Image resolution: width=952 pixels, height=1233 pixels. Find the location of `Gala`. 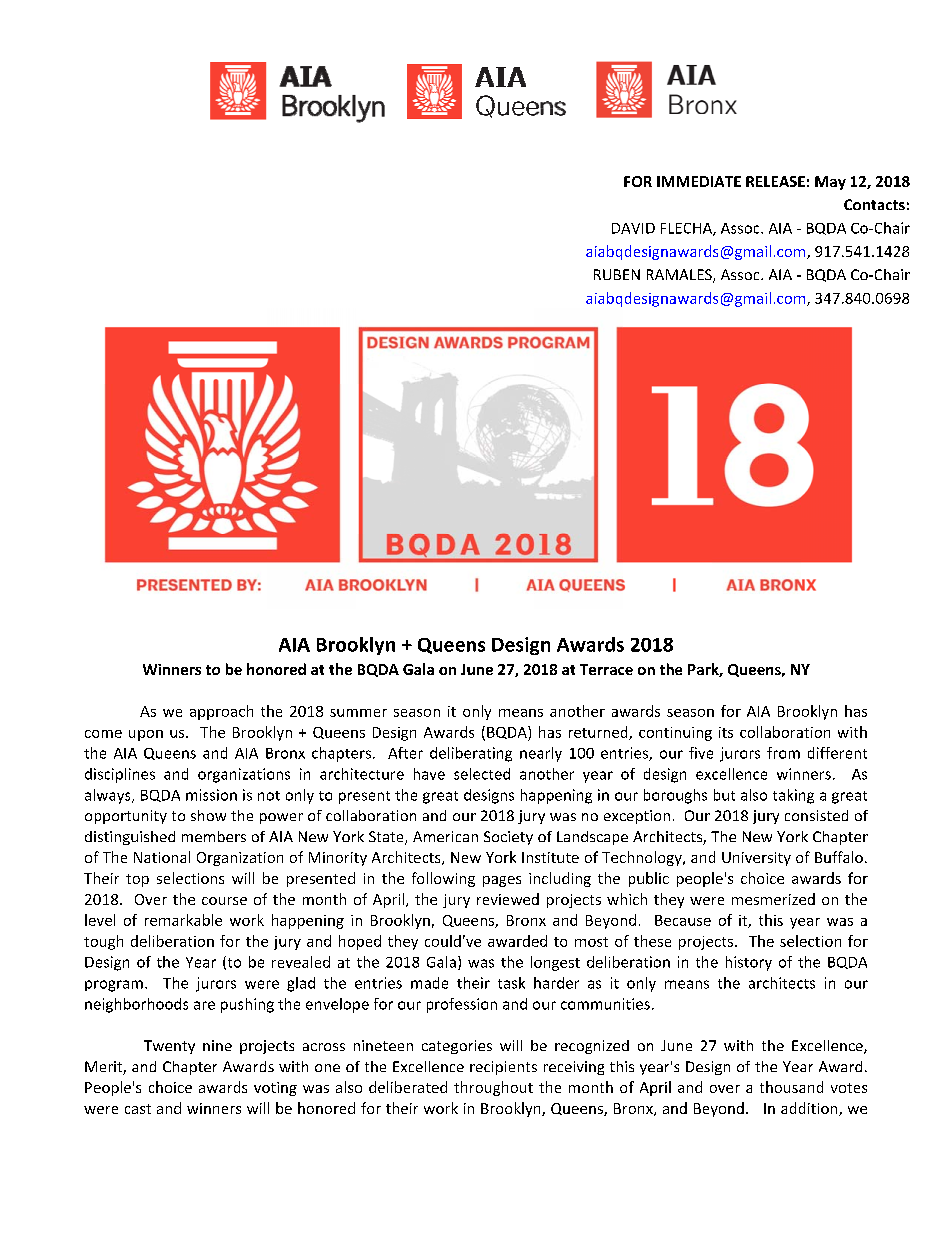

Gala is located at coordinates (418, 669).
